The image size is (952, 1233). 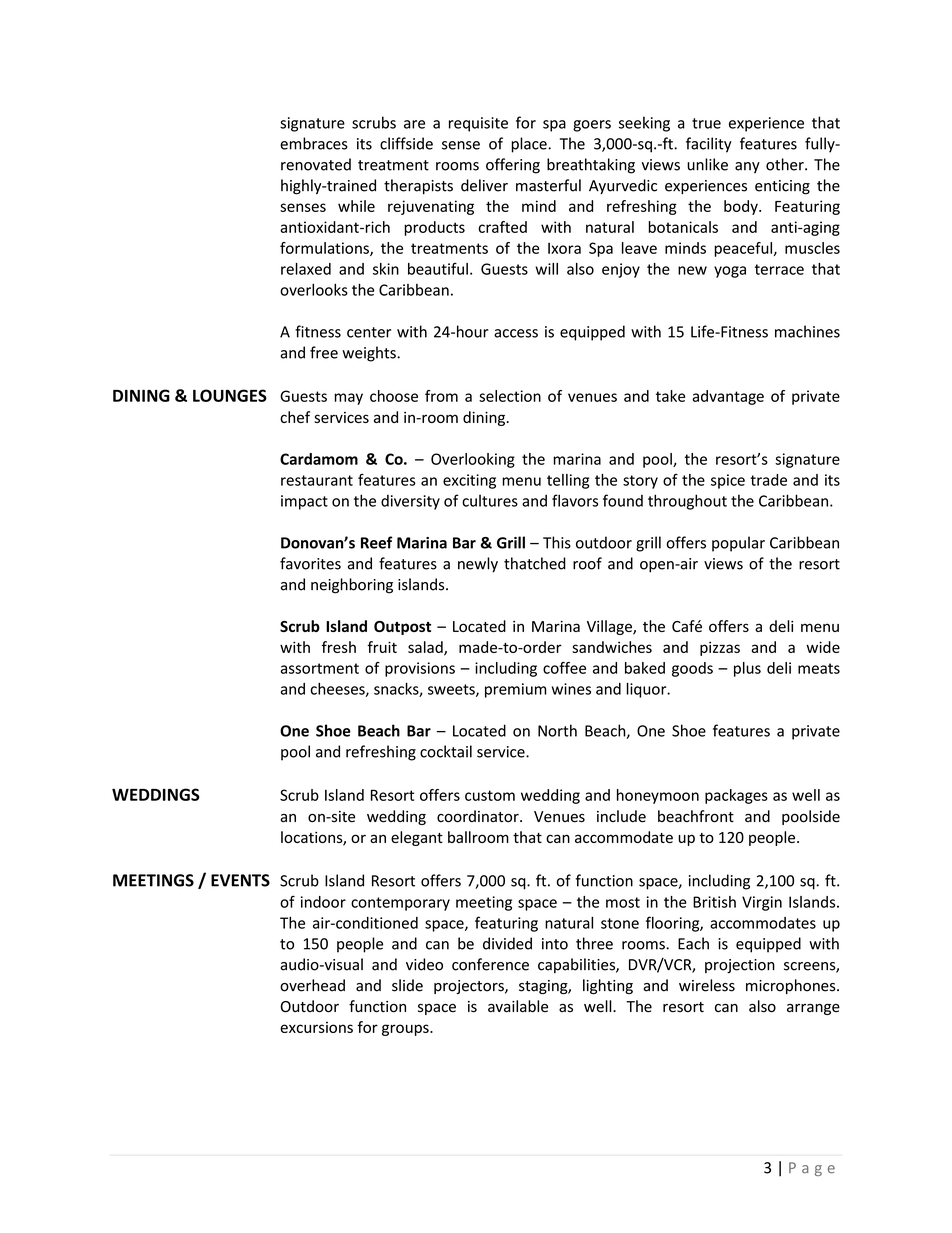 What do you see at coordinates (747, 669) in the page?
I see `plus` at bounding box center [747, 669].
